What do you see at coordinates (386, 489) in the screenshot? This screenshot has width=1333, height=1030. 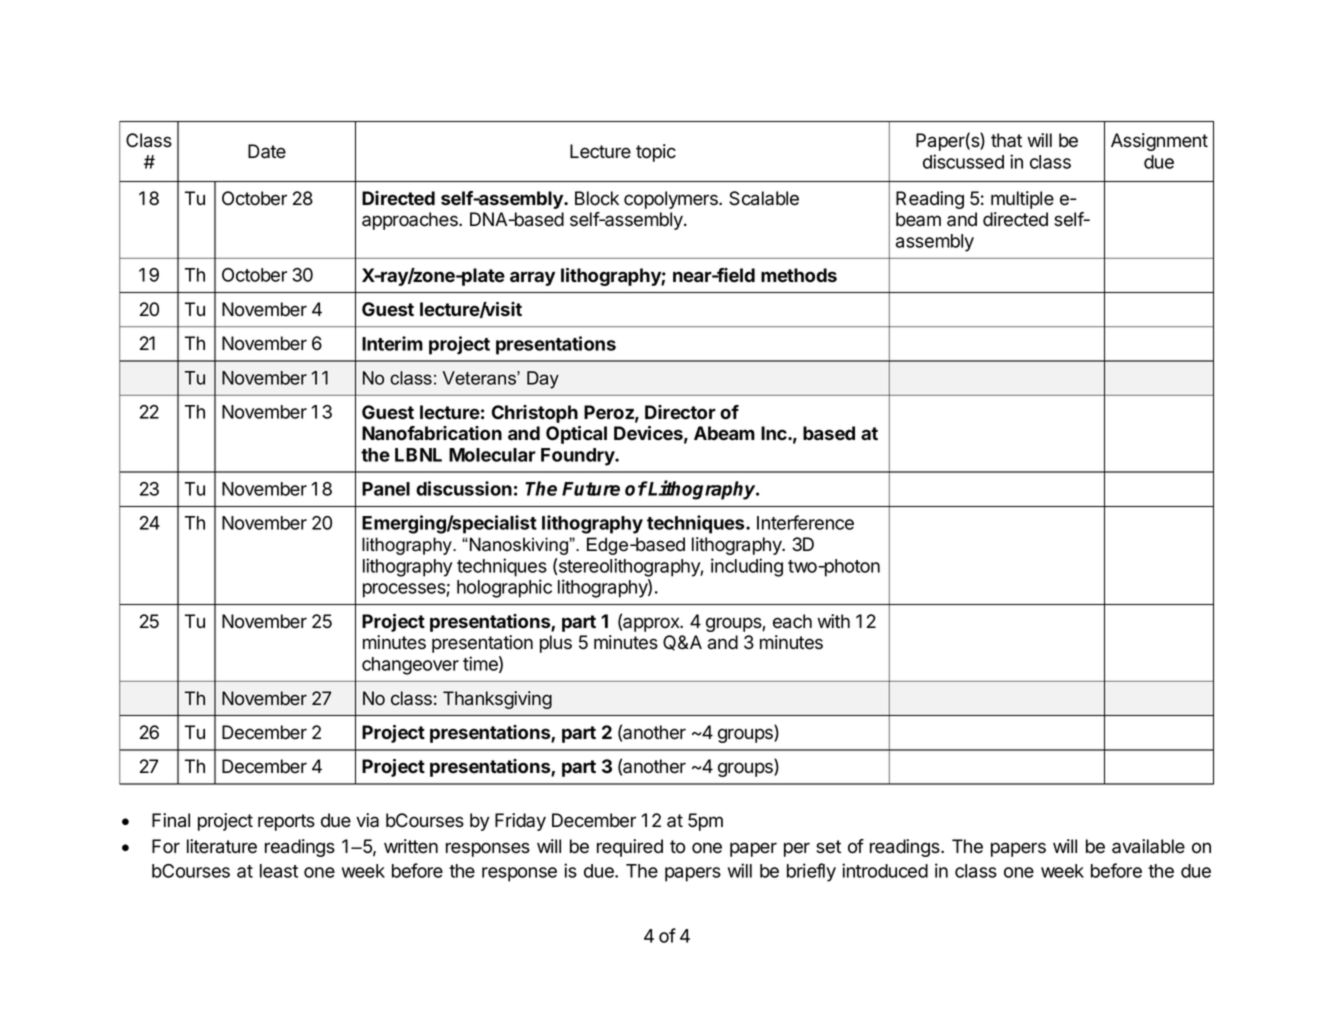 I see `Panel` at bounding box center [386, 489].
